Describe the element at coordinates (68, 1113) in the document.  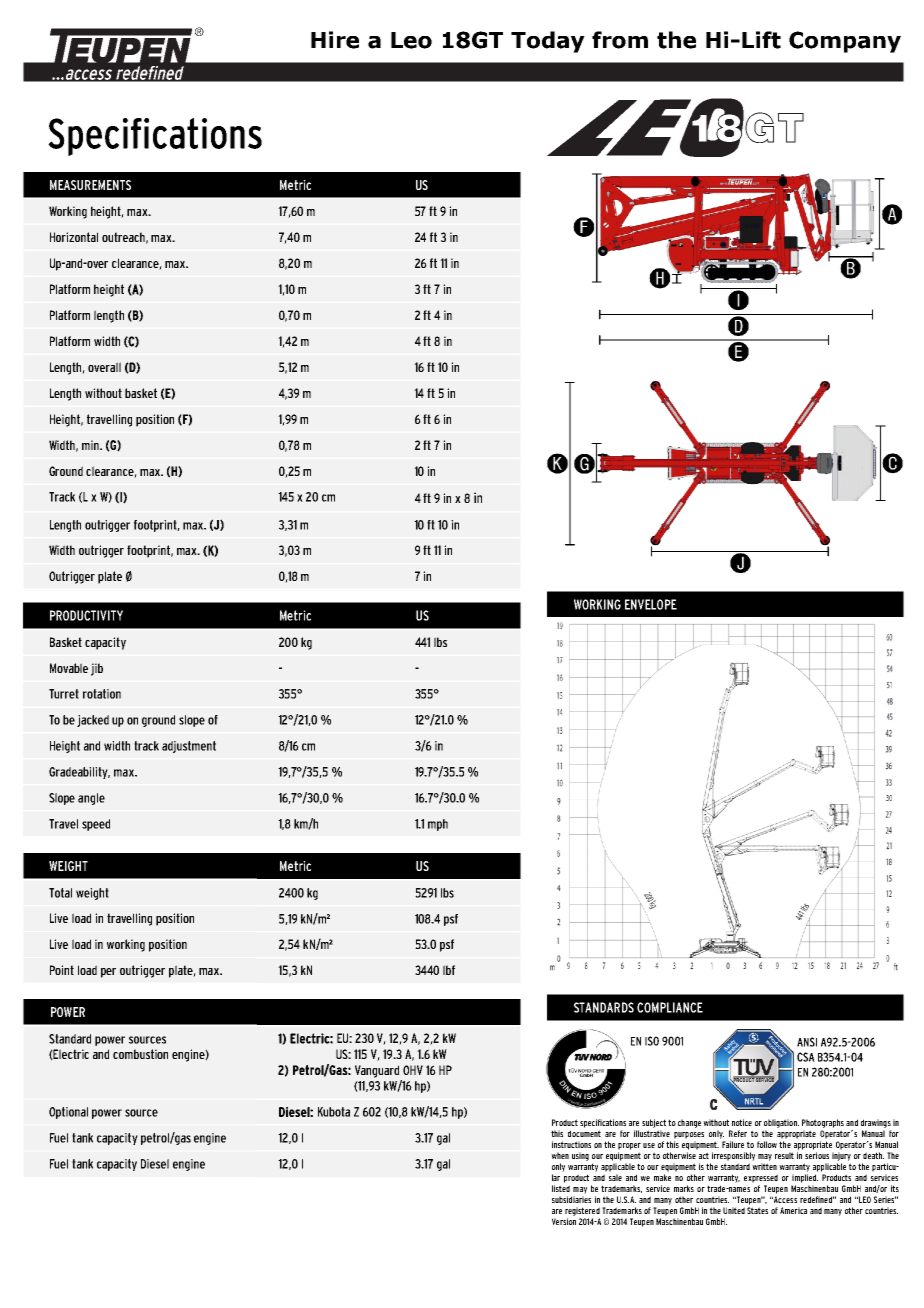
I see `Optional` at that location.
